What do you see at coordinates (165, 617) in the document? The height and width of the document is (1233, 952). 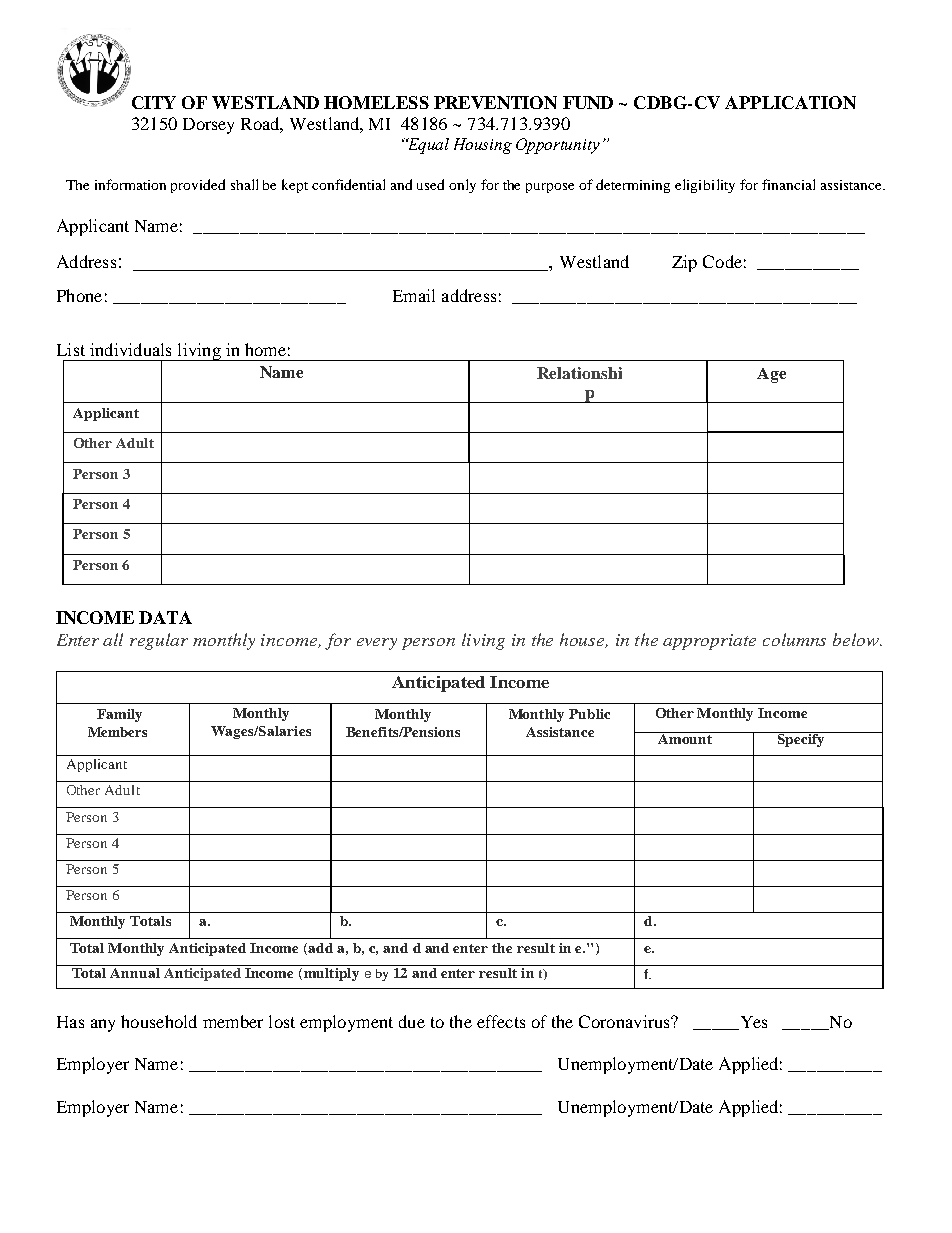 I see `DATA` at bounding box center [165, 617].
